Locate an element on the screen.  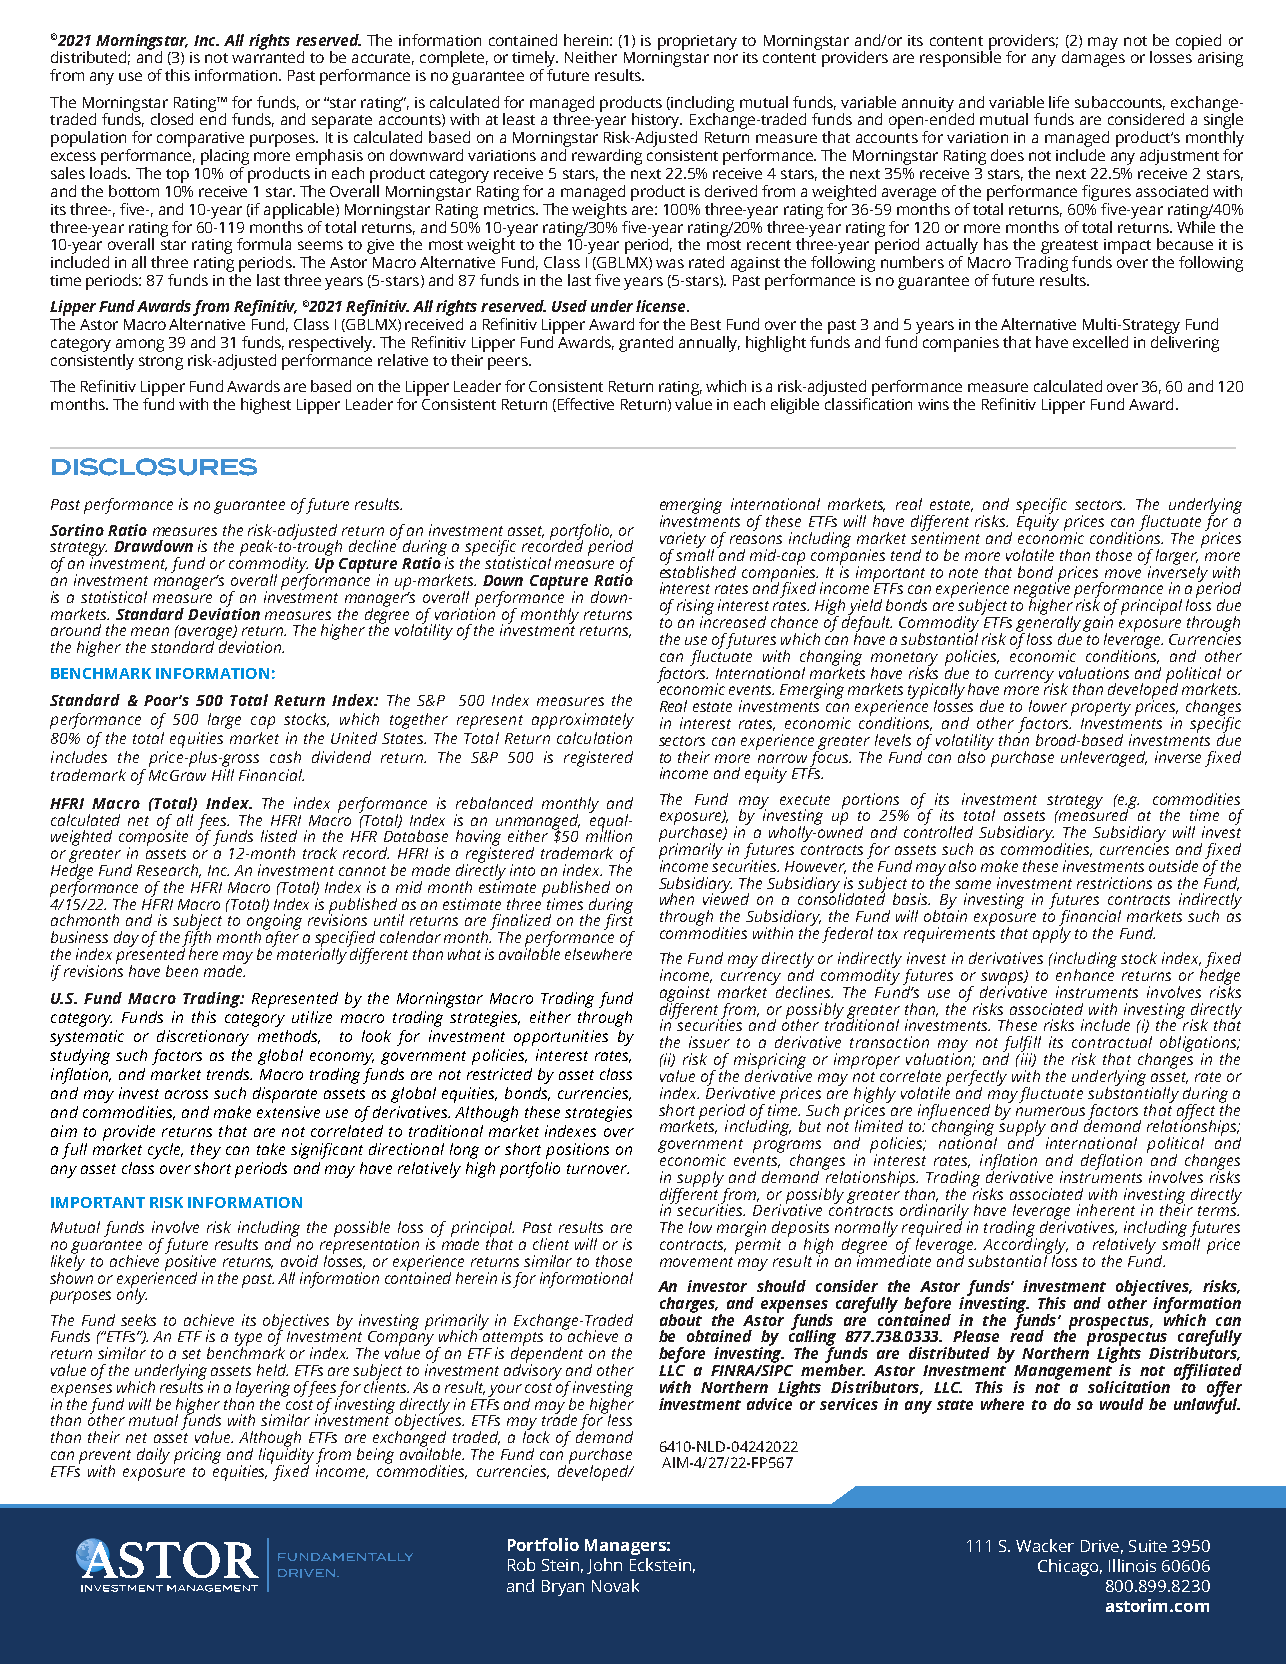
Wacker is located at coordinates (1045, 1545).
